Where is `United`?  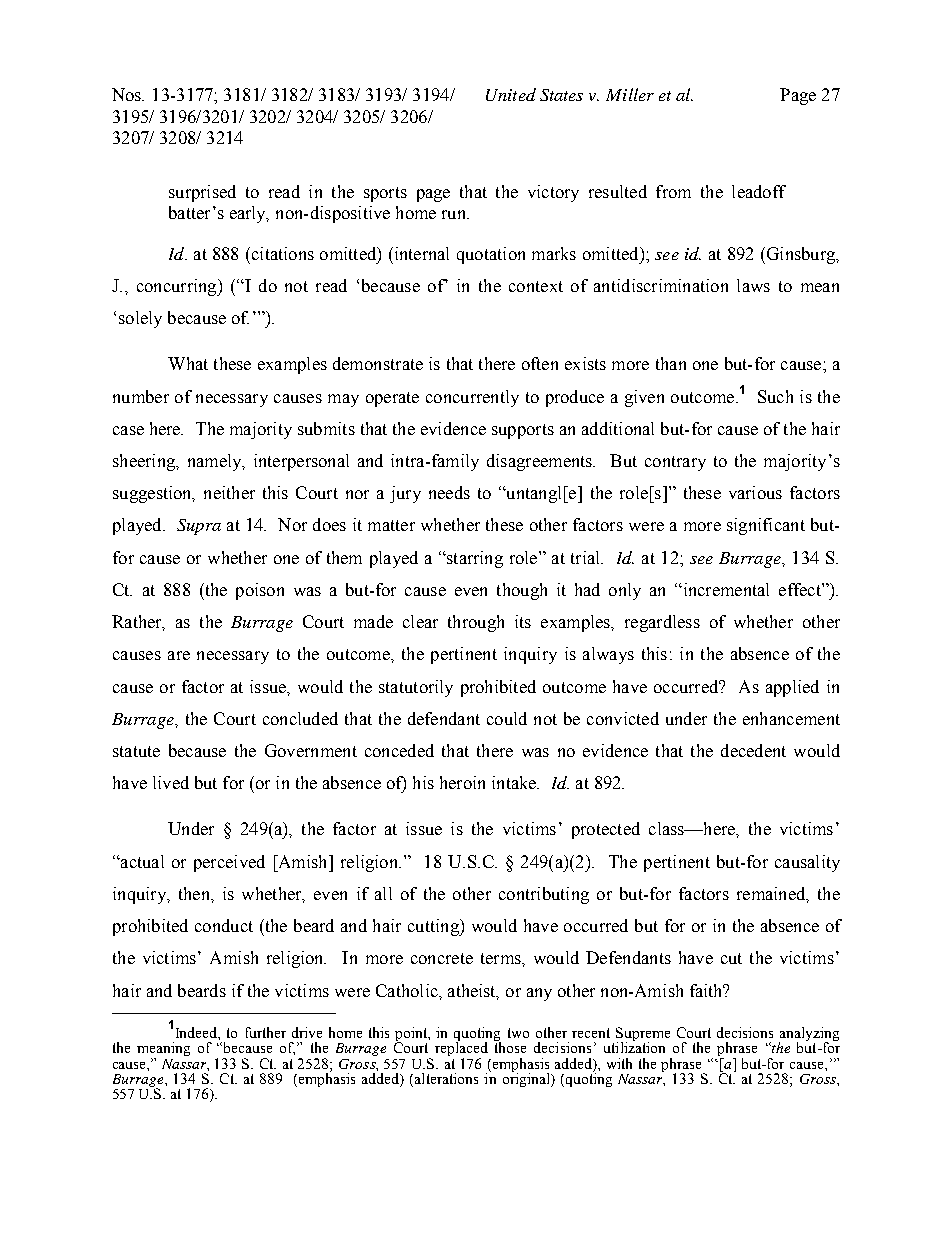
United is located at coordinates (511, 94).
